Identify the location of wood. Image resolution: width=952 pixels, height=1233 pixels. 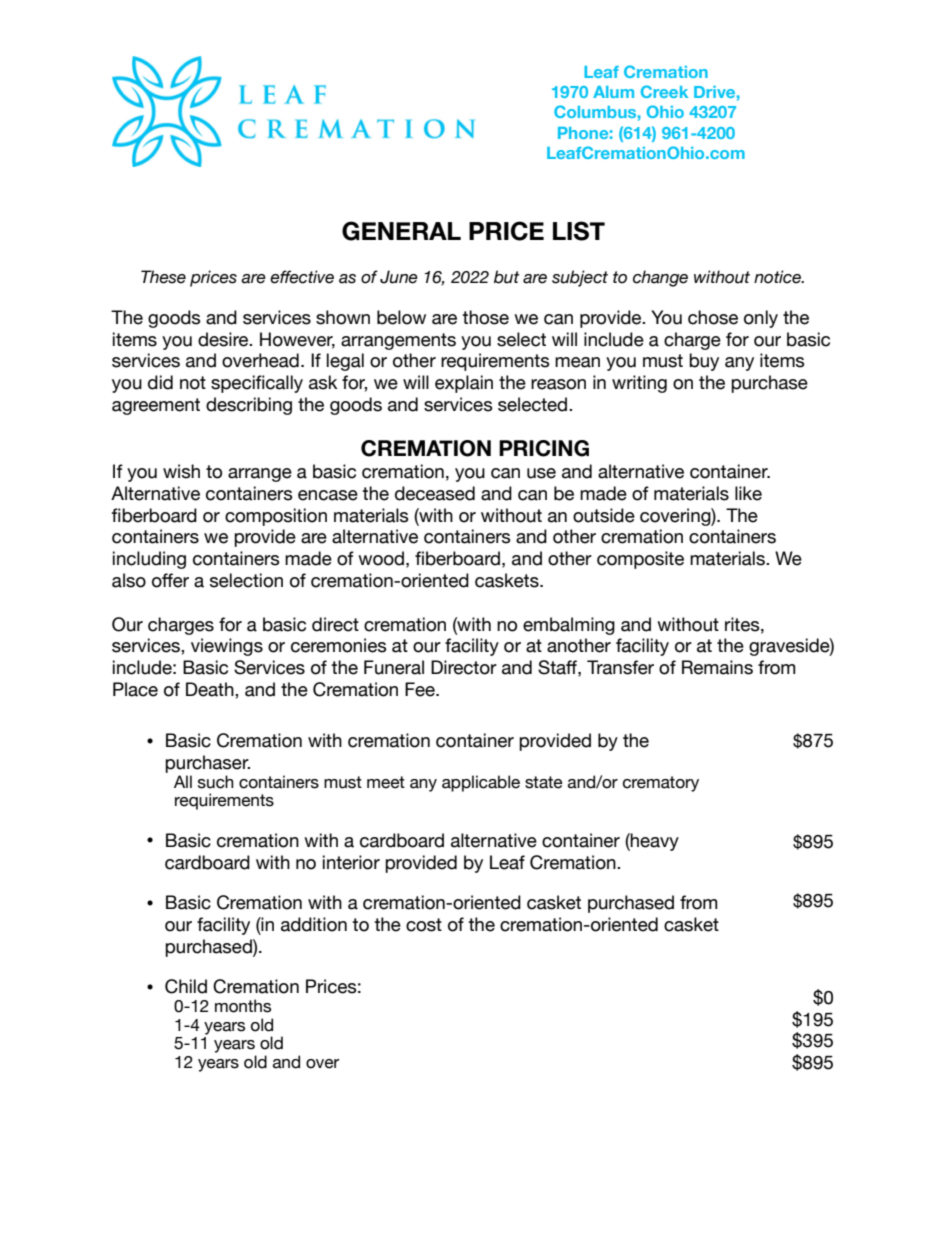
(381, 558).
